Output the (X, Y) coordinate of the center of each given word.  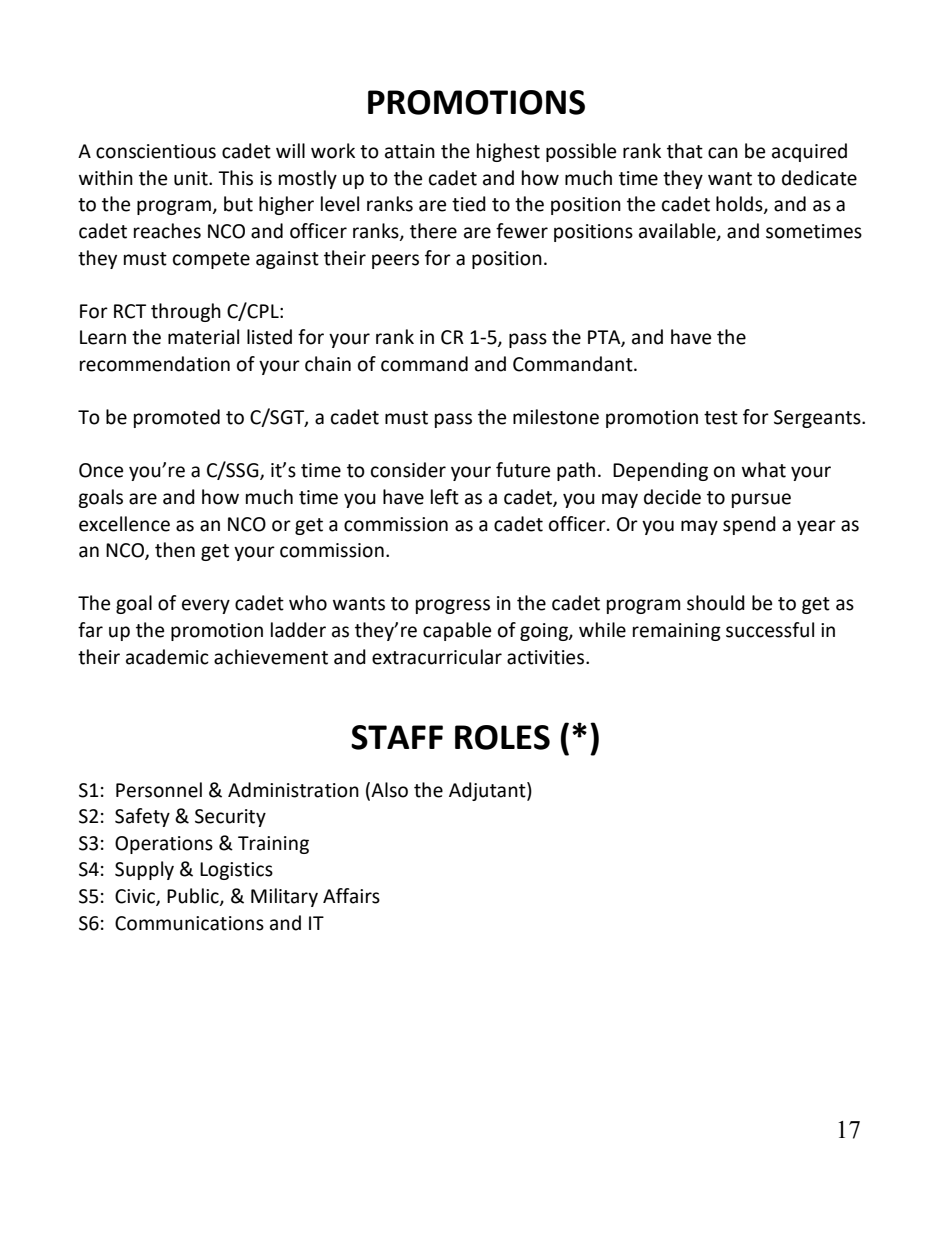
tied (469, 204)
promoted (177, 418)
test (721, 418)
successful (770, 630)
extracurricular (437, 657)
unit (192, 178)
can (723, 153)
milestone (556, 417)
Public (194, 896)
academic (167, 657)
